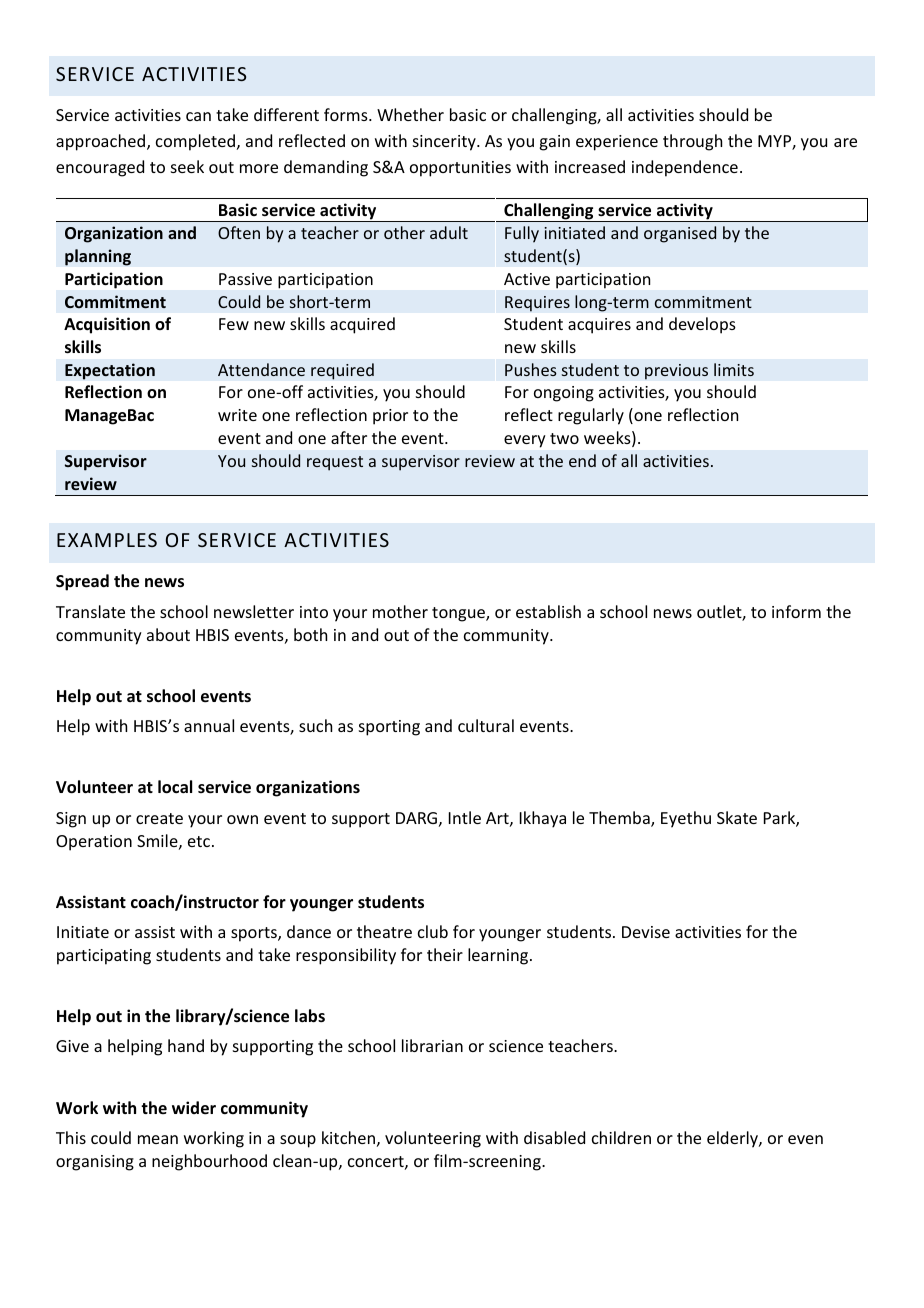 This page has height=1308, width=924. Describe the element at coordinates (548, 611) in the page. I see `establish` at that location.
